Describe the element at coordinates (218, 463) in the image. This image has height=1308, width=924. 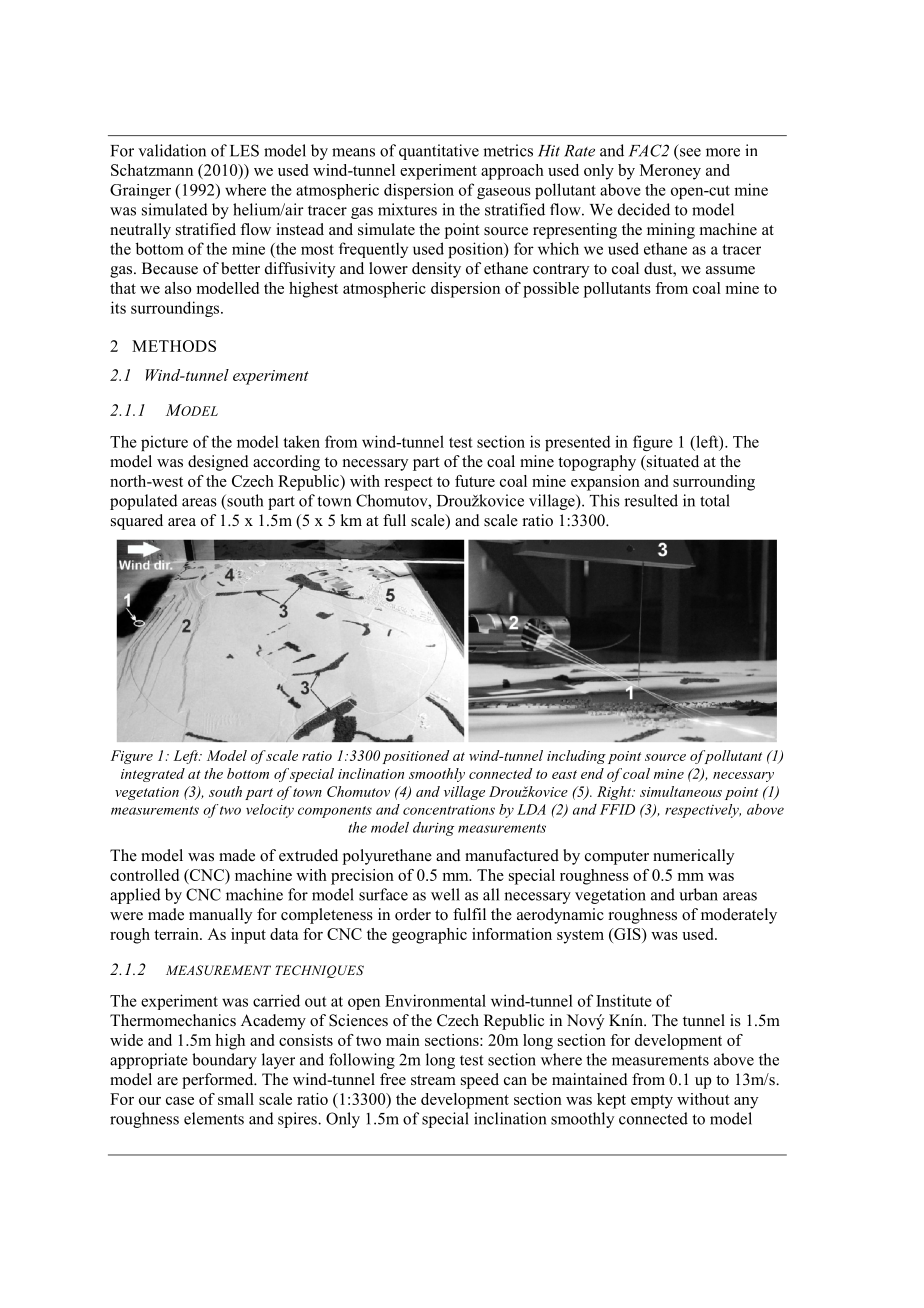
I see `designed` at that location.
